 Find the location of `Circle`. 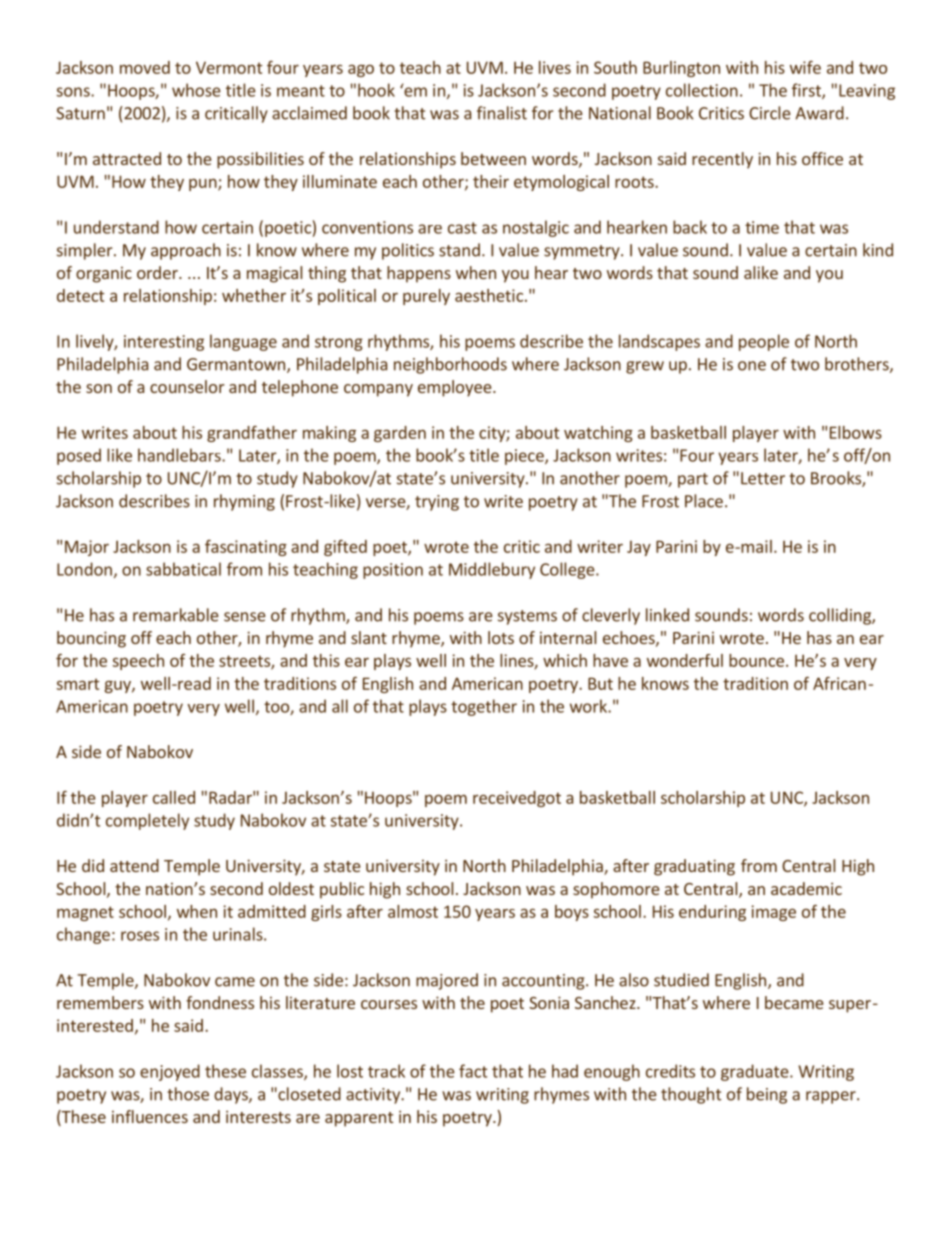

Circle is located at coordinates (770, 113).
